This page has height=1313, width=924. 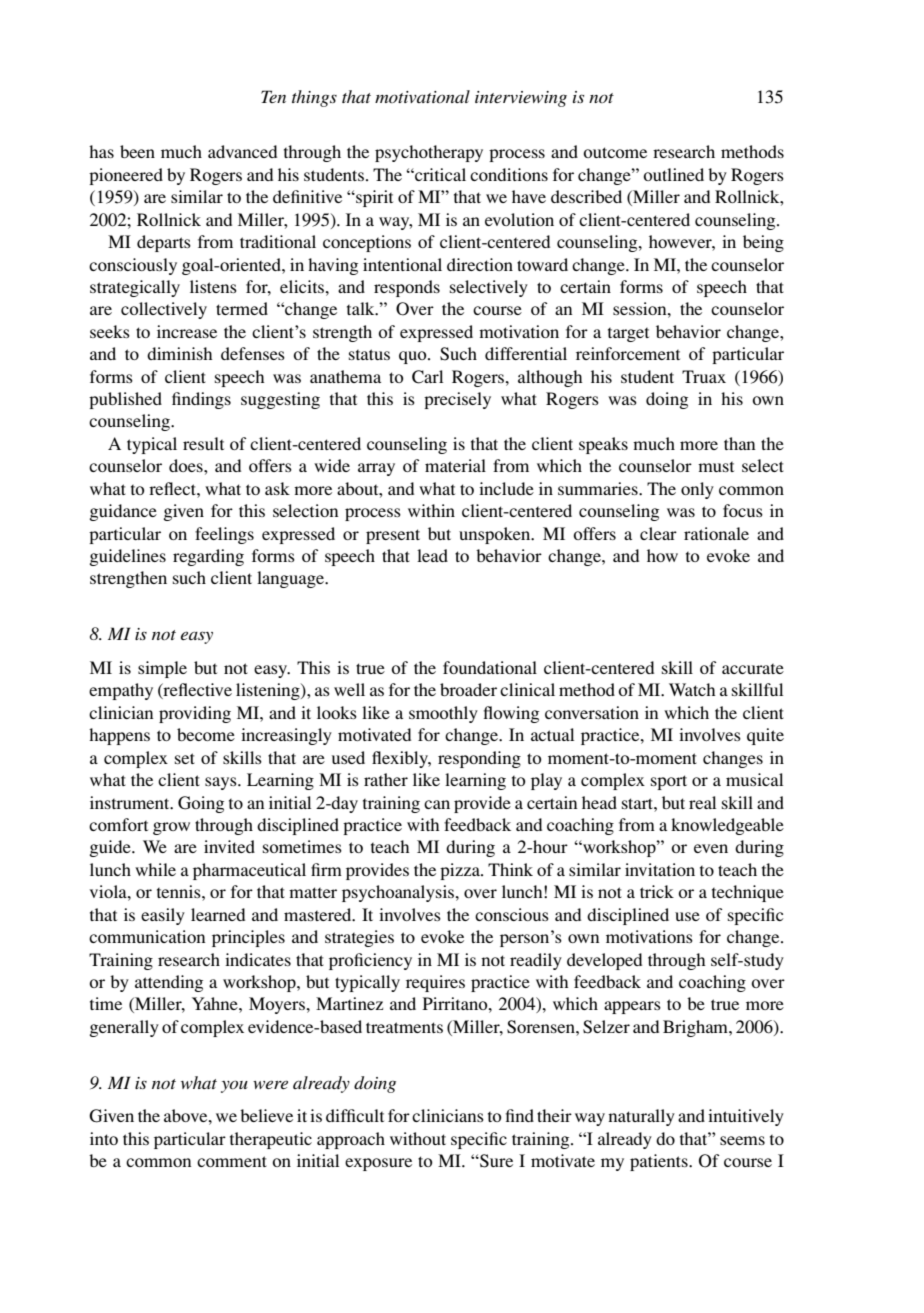 I want to click on Watch, so click(x=692, y=689).
